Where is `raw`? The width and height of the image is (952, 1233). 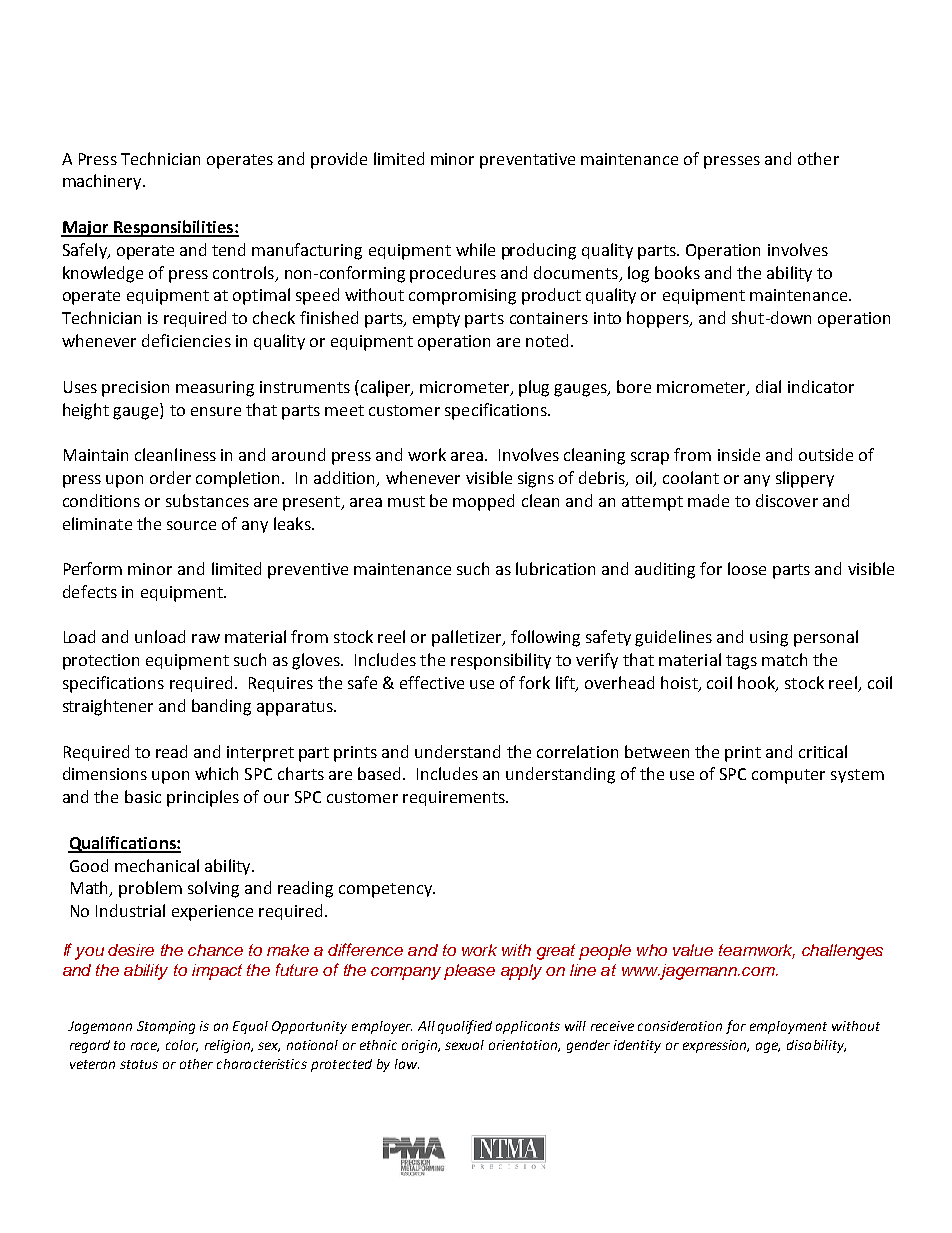
raw is located at coordinates (206, 638).
